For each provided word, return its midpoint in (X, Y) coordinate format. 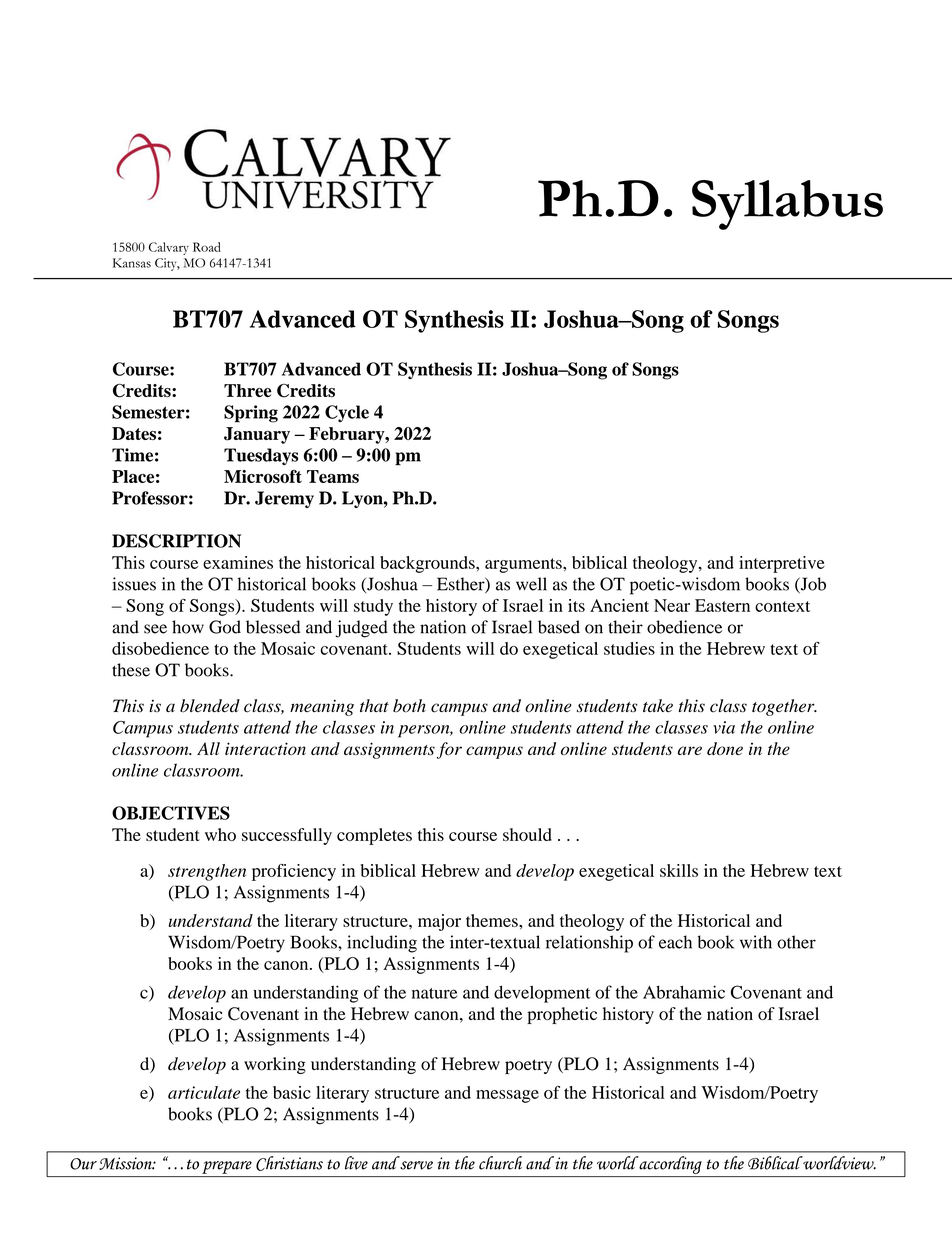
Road (207, 247)
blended (210, 706)
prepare (227, 1167)
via (724, 727)
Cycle (347, 413)
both (409, 706)
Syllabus (787, 205)
